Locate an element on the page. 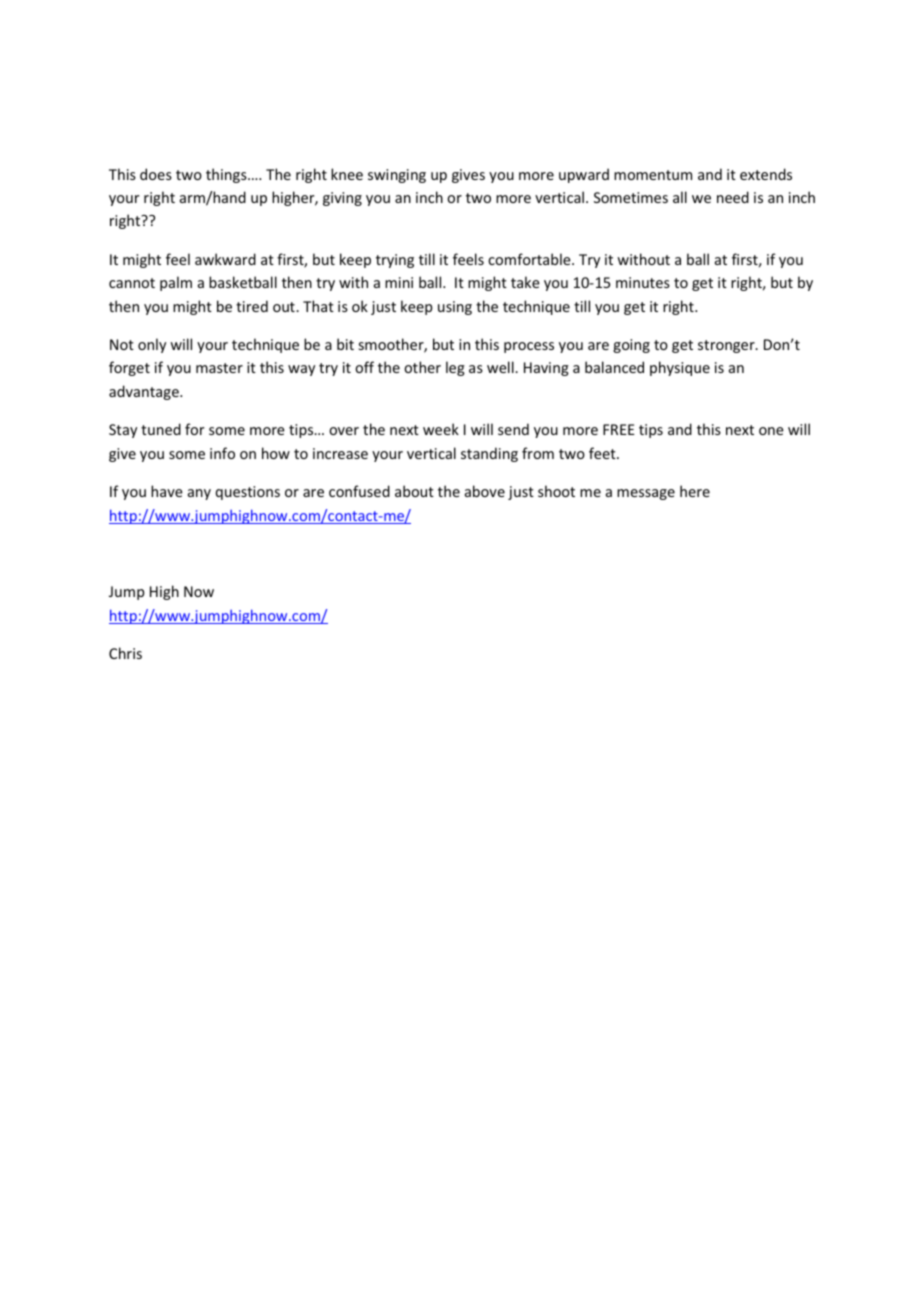 The image size is (924, 1308). using is located at coordinates (455, 308).
